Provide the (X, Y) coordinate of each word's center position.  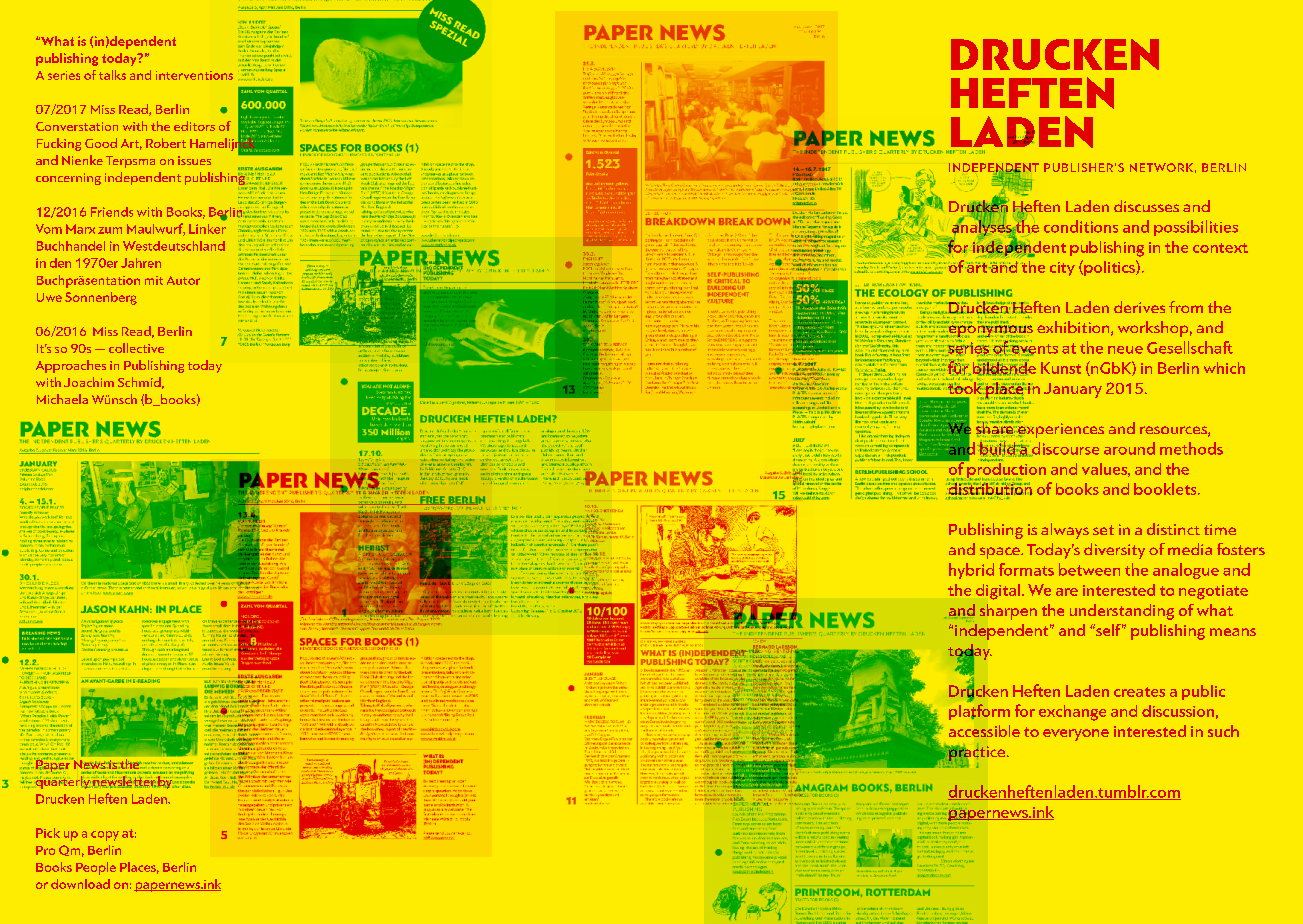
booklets (1166, 489)
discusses (1146, 206)
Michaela (62, 399)
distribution (989, 487)
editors (194, 126)
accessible (984, 731)
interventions (194, 75)
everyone (1076, 735)
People (96, 868)
